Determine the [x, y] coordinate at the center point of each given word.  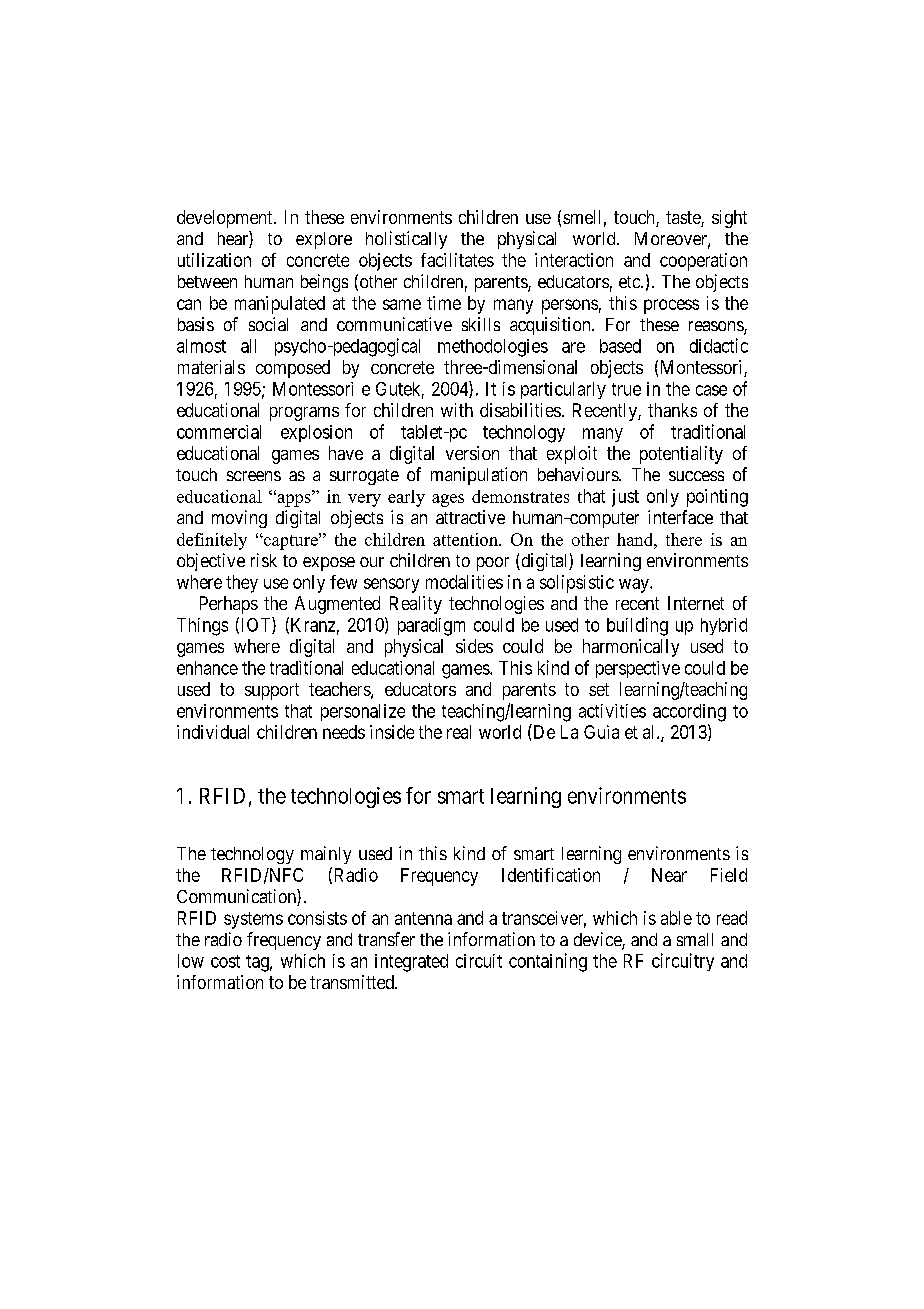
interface [680, 517]
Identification [551, 875]
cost [225, 961]
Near [669, 875]
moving [239, 519]
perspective [638, 669]
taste [684, 219]
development [226, 219]
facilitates [457, 260]
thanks [672, 410]
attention [466, 539]
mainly [326, 855]
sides [474, 646]
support [272, 691]
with [457, 410]
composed [293, 369]
